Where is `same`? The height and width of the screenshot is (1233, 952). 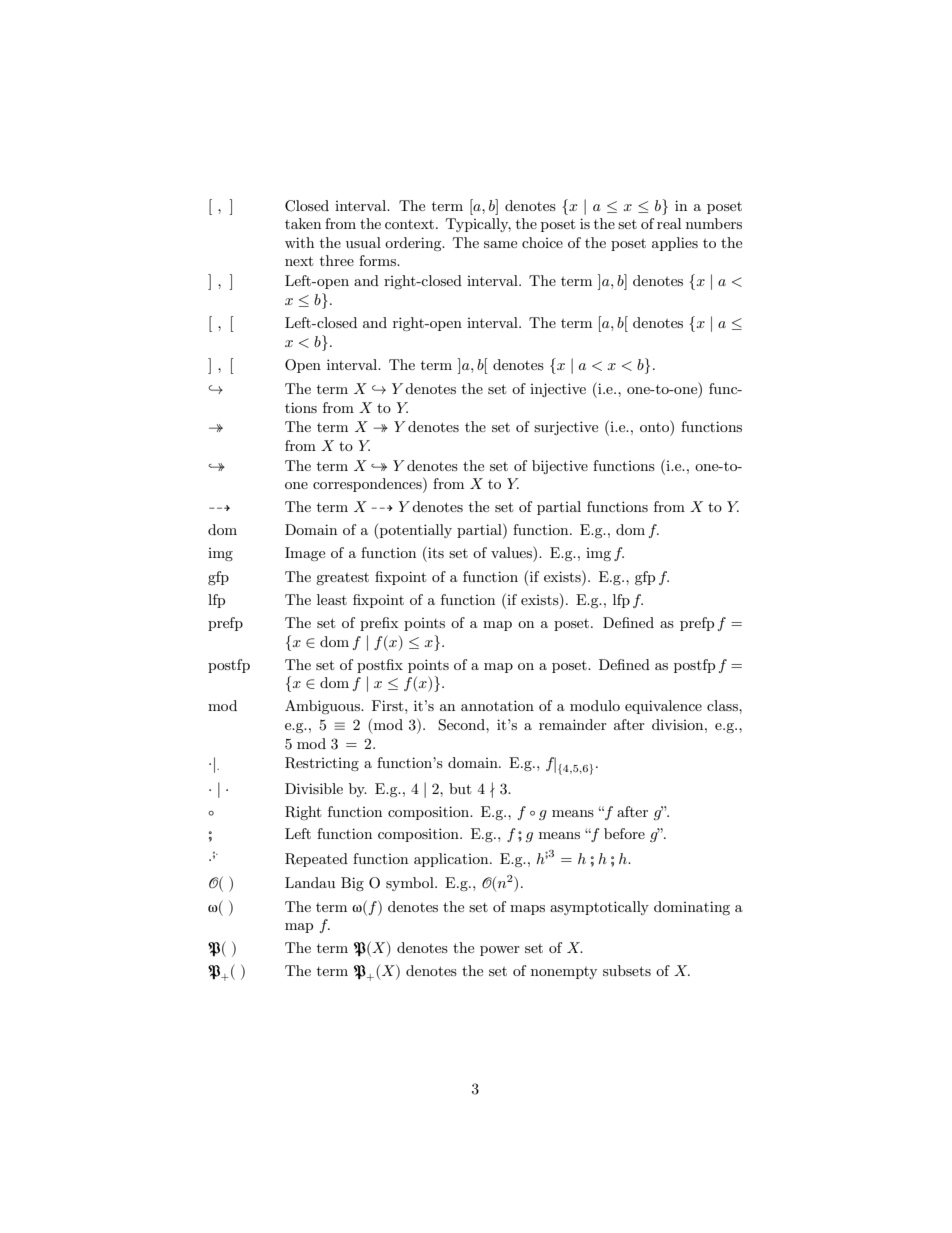 same is located at coordinates (500, 244).
